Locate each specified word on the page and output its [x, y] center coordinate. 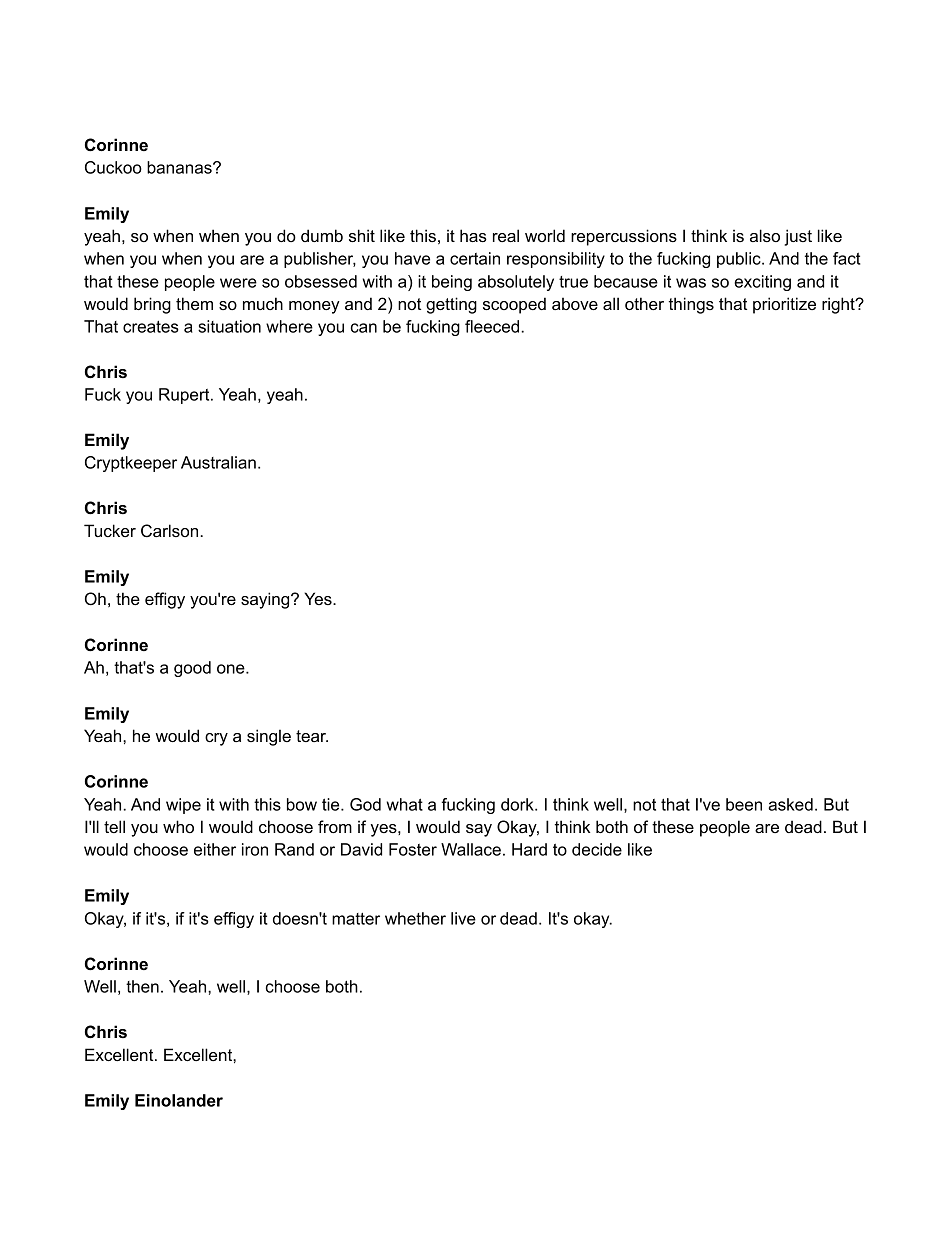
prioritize [784, 305]
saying [266, 600]
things [691, 305]
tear [312, 736]
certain [475, 258]
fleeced [493, 326]
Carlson [171, 531]
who [178, 826]
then [142, 986]
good [192, 669]
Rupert [185, 396]
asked [790, 804]
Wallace [471, 849]
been [744, 804]
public [740, 260]
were [238, 283]
